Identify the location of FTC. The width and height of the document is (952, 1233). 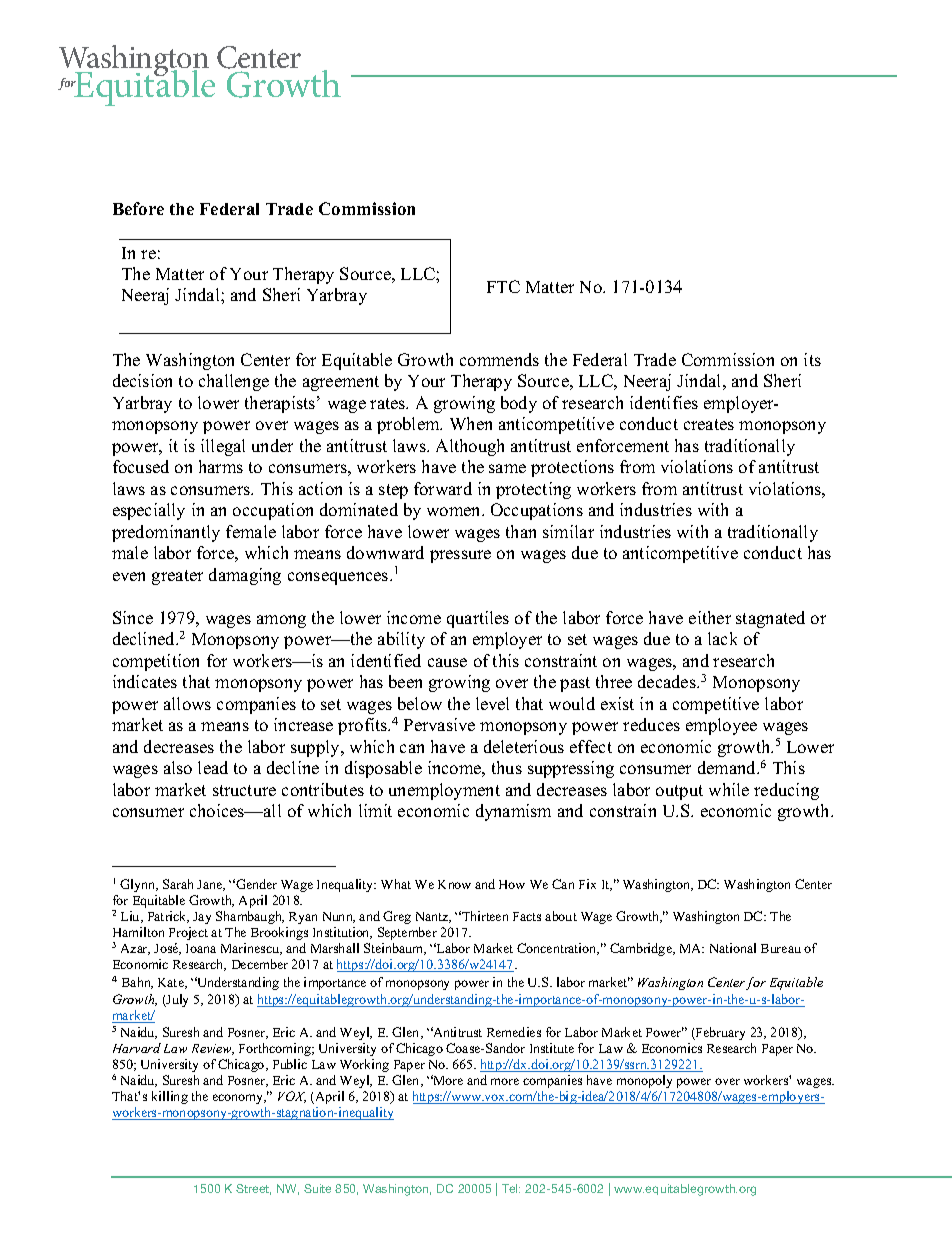
(503, 286).
